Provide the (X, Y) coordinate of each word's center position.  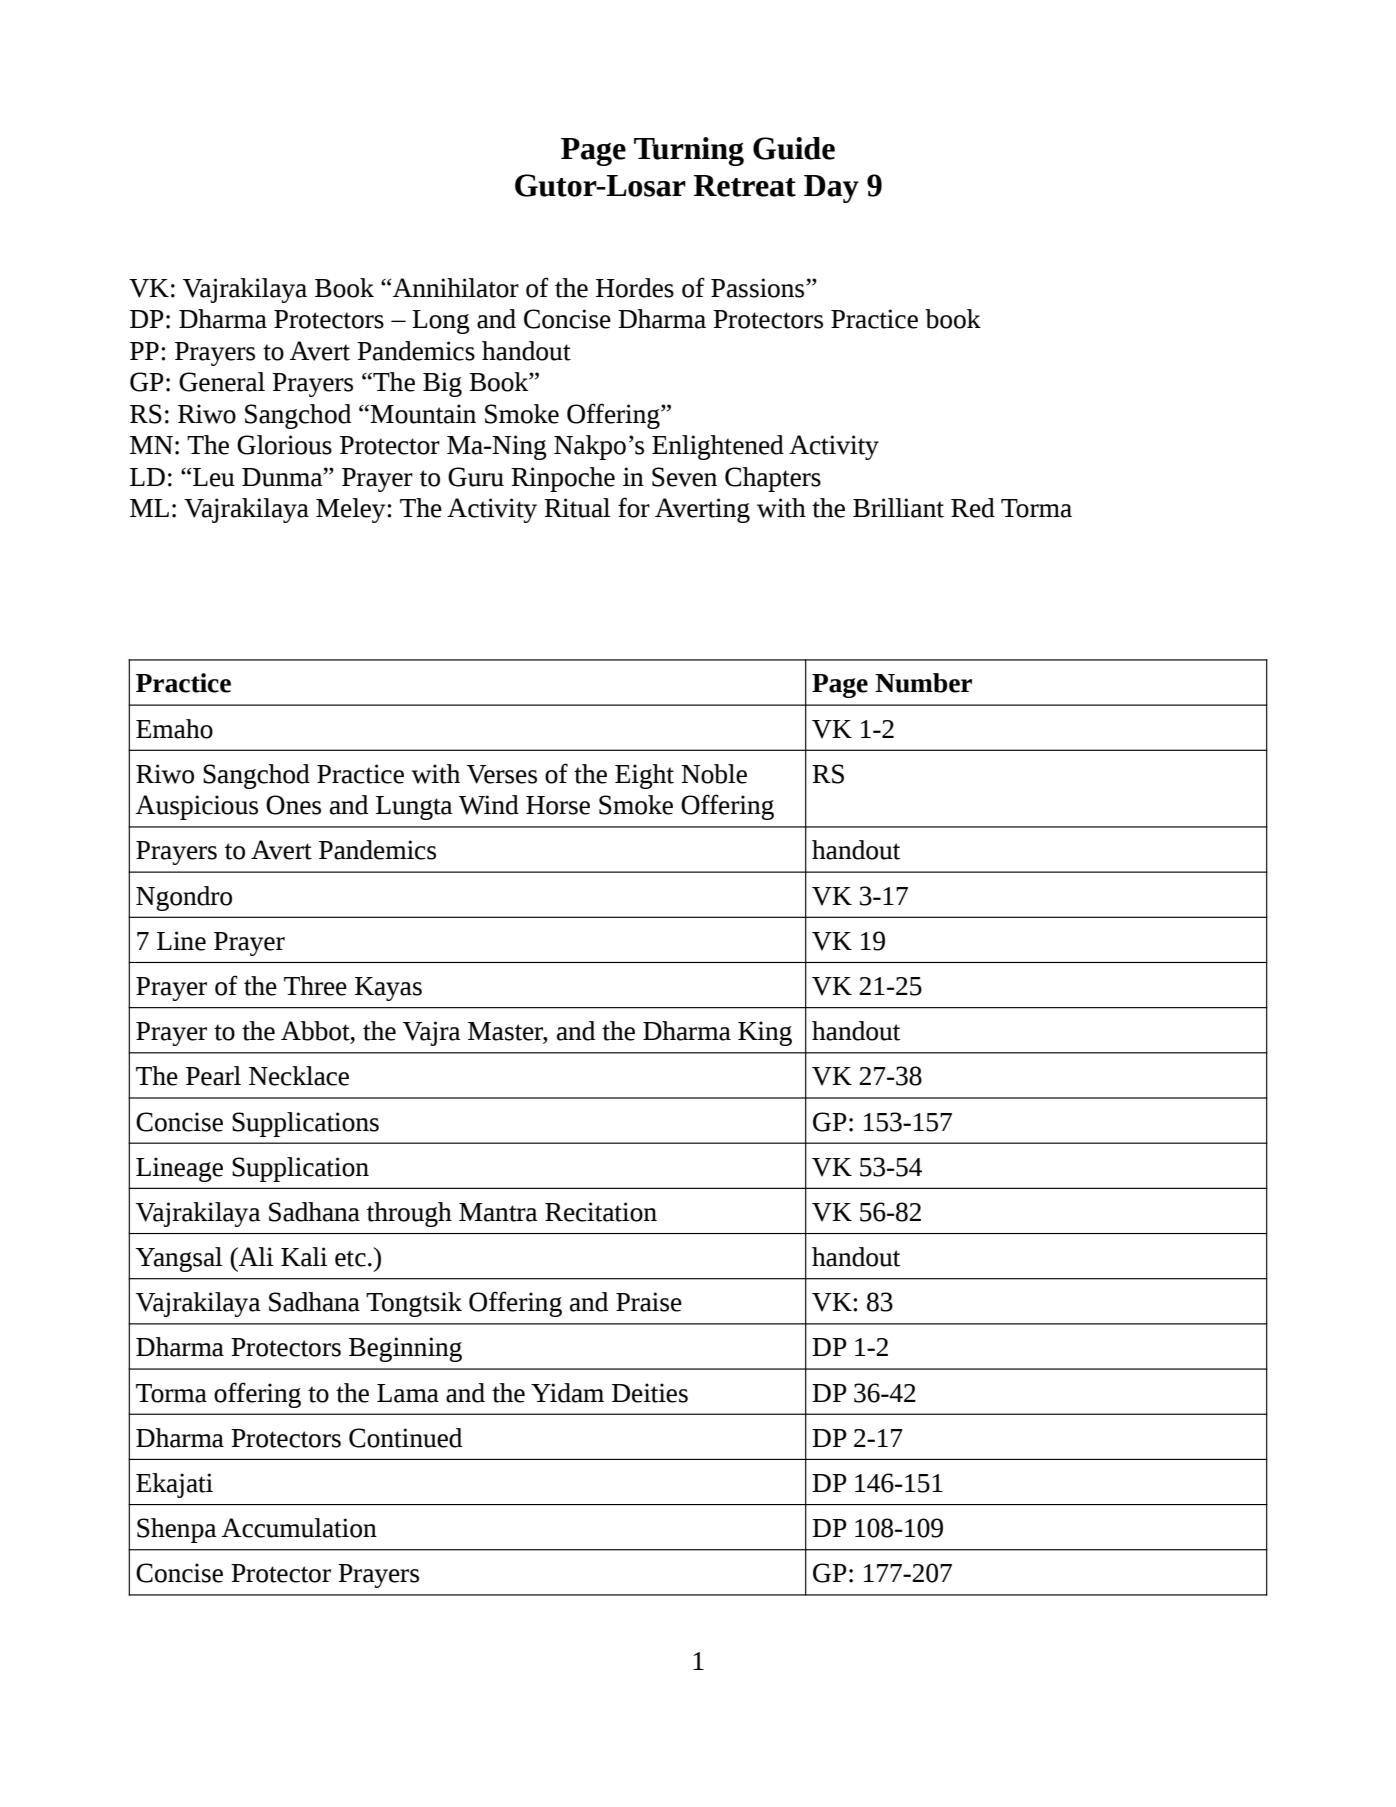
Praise (649, 1302)
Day (831, 189)
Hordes (635, 288)
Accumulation (299, 1528)
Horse (558, 805)
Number (923, 683)
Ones (293, 805)
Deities (650, 1393)
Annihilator (454, 288)
